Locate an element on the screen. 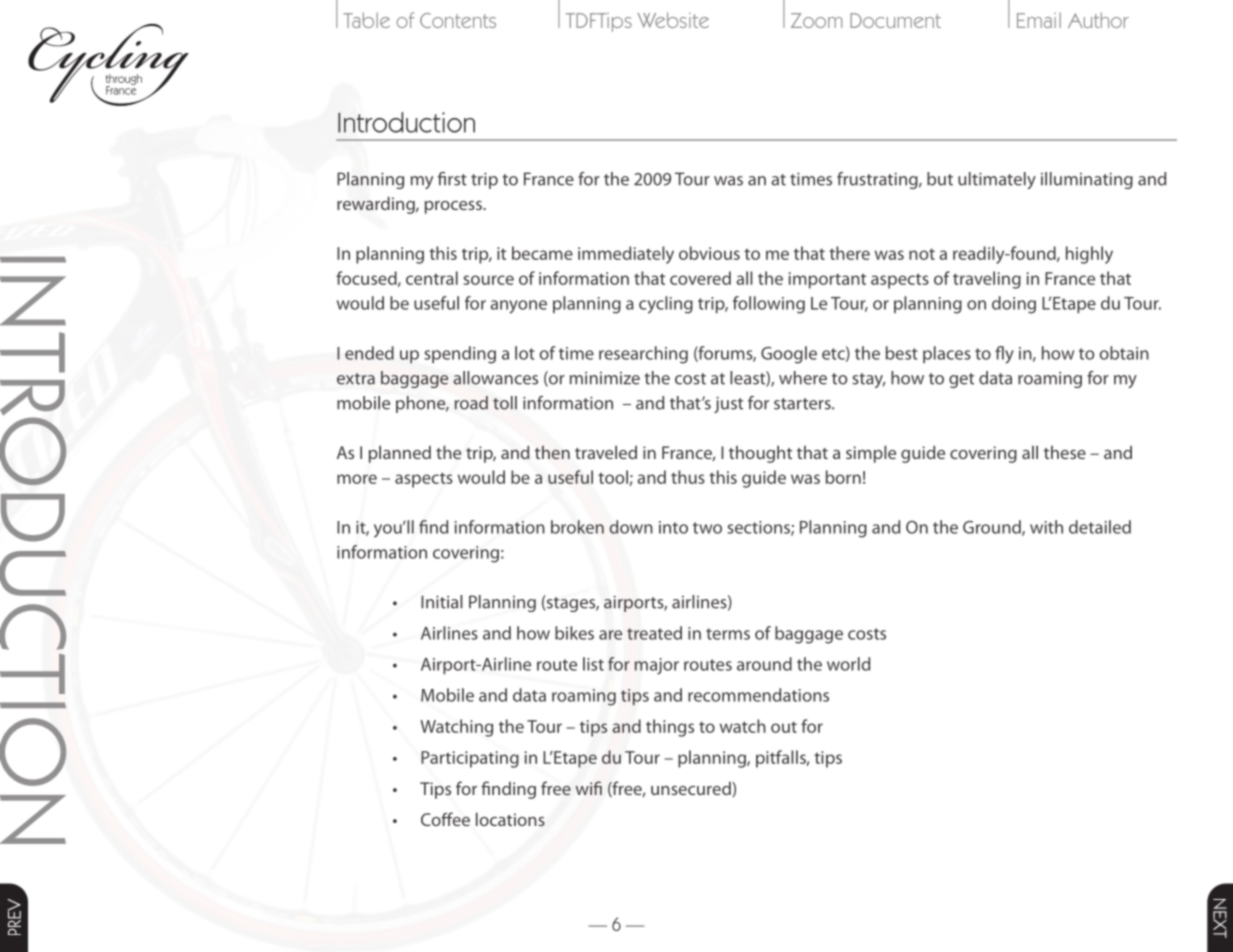 The image size is (1233, 952). process is located at coordinates (454, 207).
